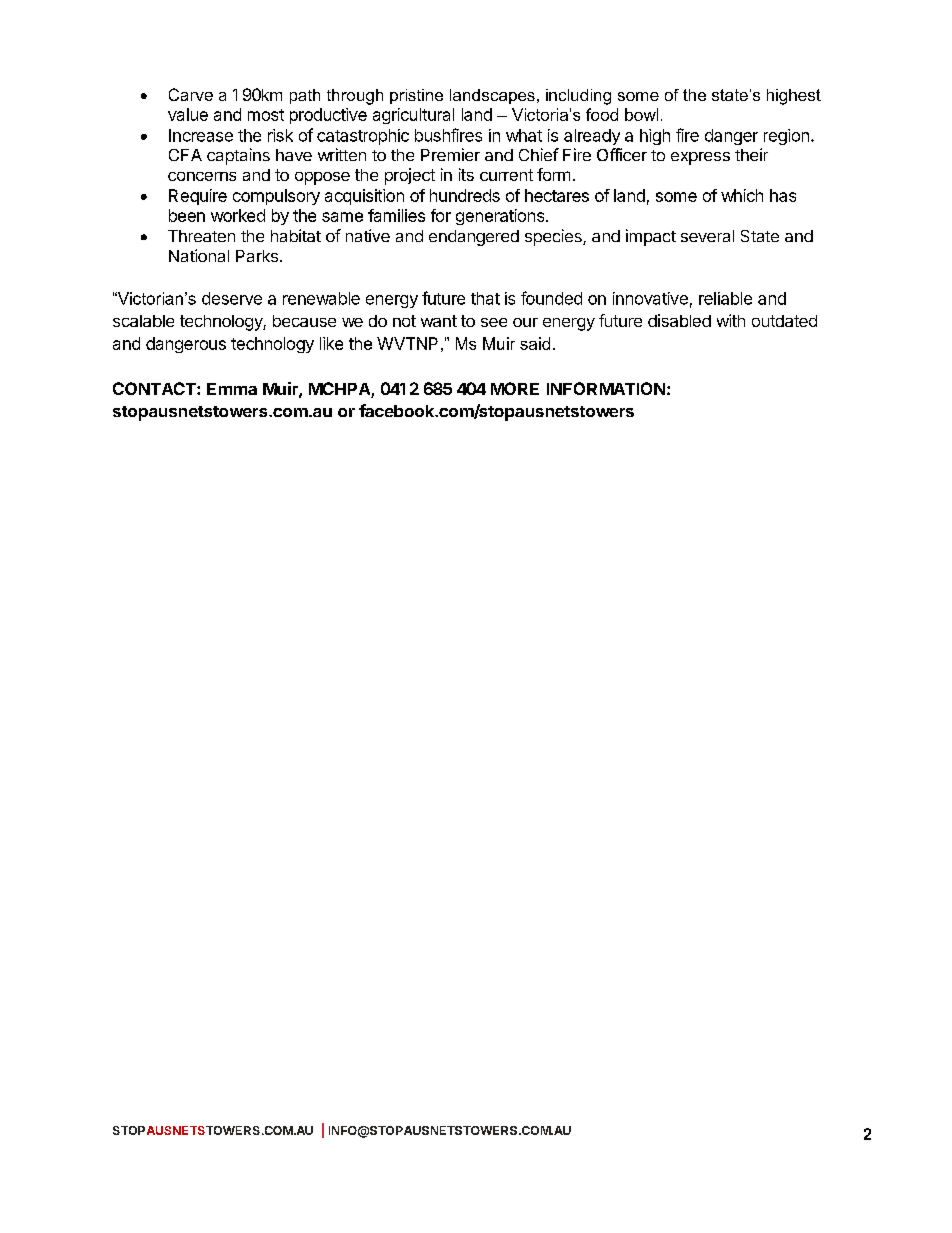  What do you see at coordinates (232, 389) in the screenshot?
I see `Emma` at bounding box center [232, 389].
